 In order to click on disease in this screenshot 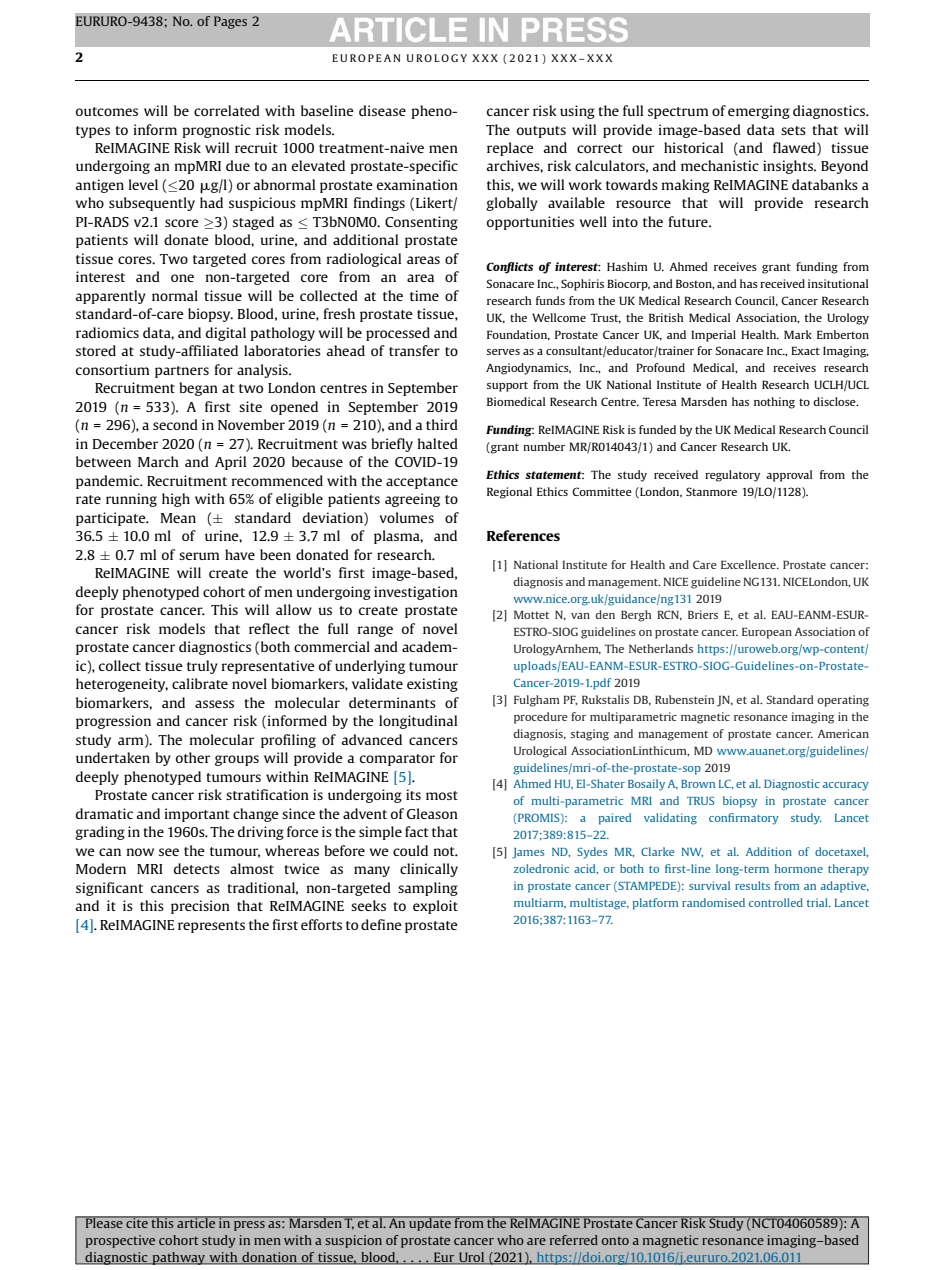, I will do `click(382, 110)`.
